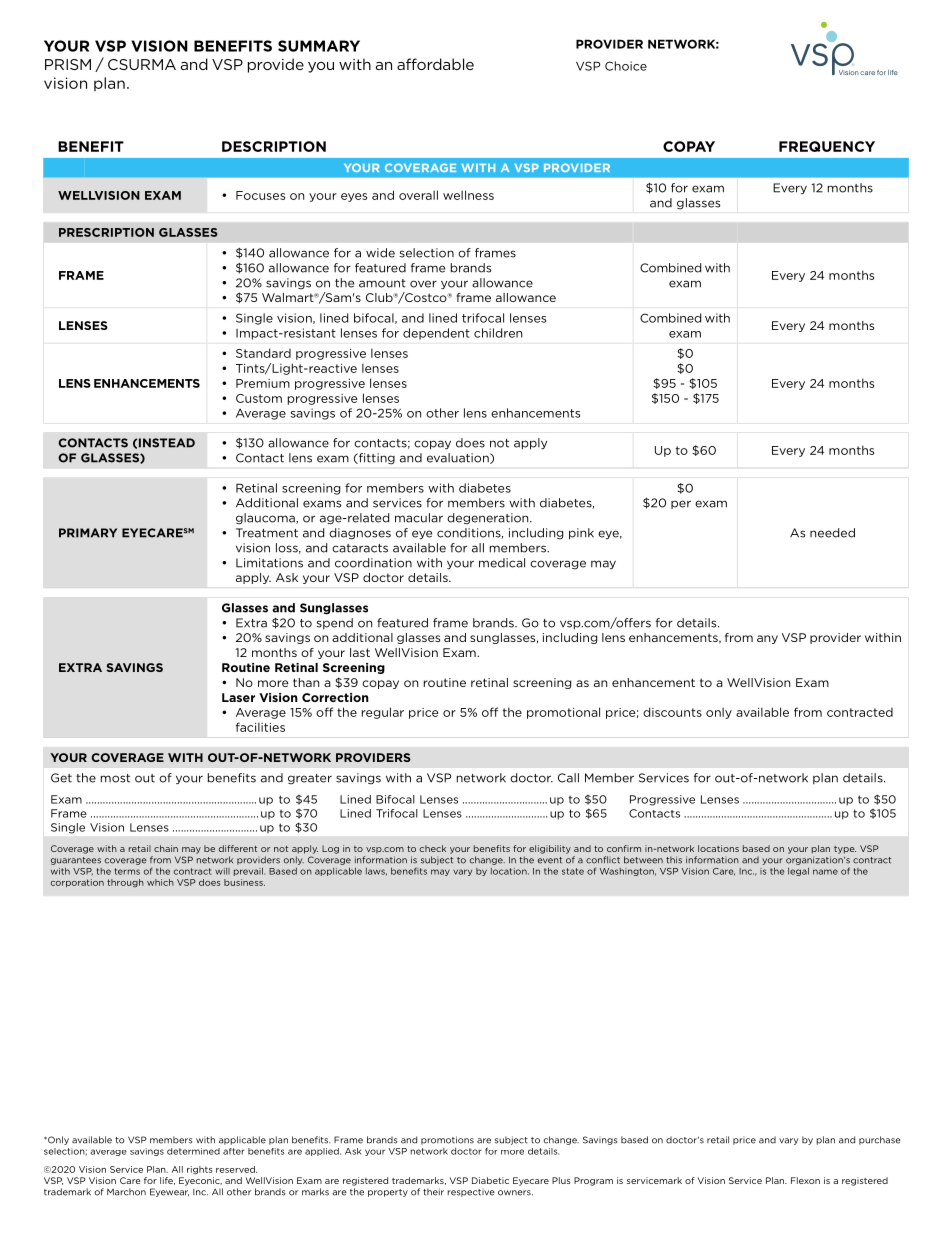 The height and width of the image is (1233, 952). Describe the element at coordinates (193, 1151) in the image. I see `determined` at that location.
